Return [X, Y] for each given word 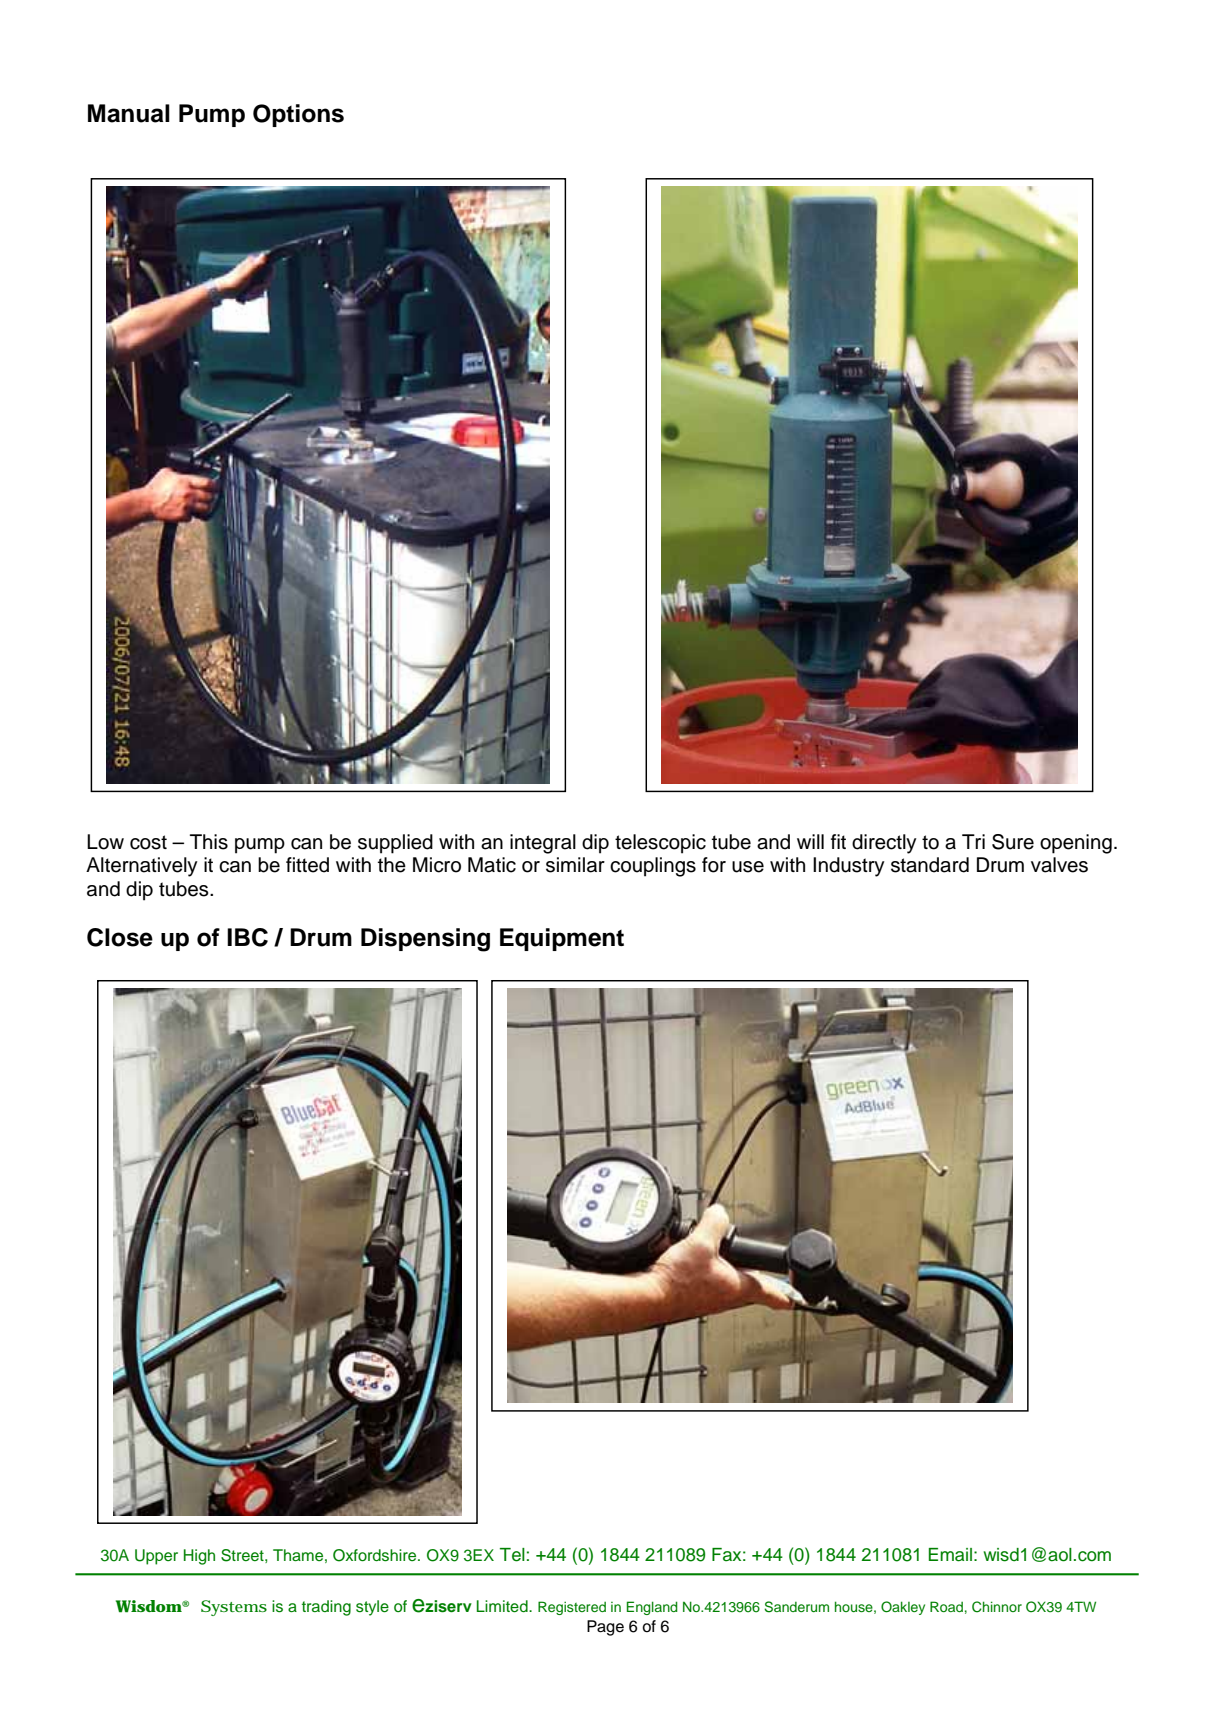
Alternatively [142, 867]
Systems [234, 1608]
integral [543, 844]
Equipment [562, 939]
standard [930, 865]
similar [575, 865]
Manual [129, 113]
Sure [1013, 842]
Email [950, 1555]
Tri [973, 841]
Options [298, 115]
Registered [572, 1608]
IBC [247, 937]
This [209, 842]
